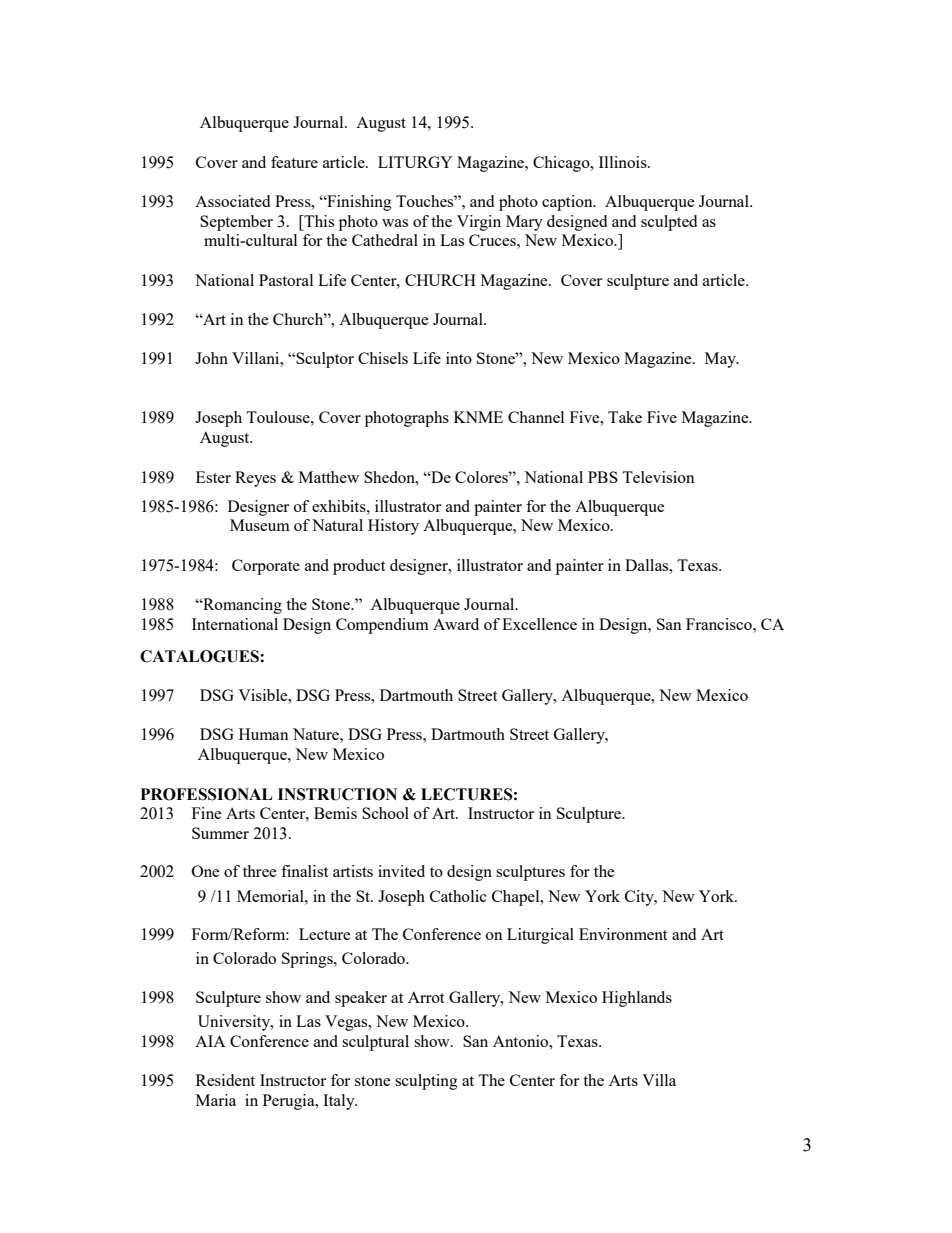 This page has height=1233, width=952. I want to click on Highlands, so click(637, 999).
